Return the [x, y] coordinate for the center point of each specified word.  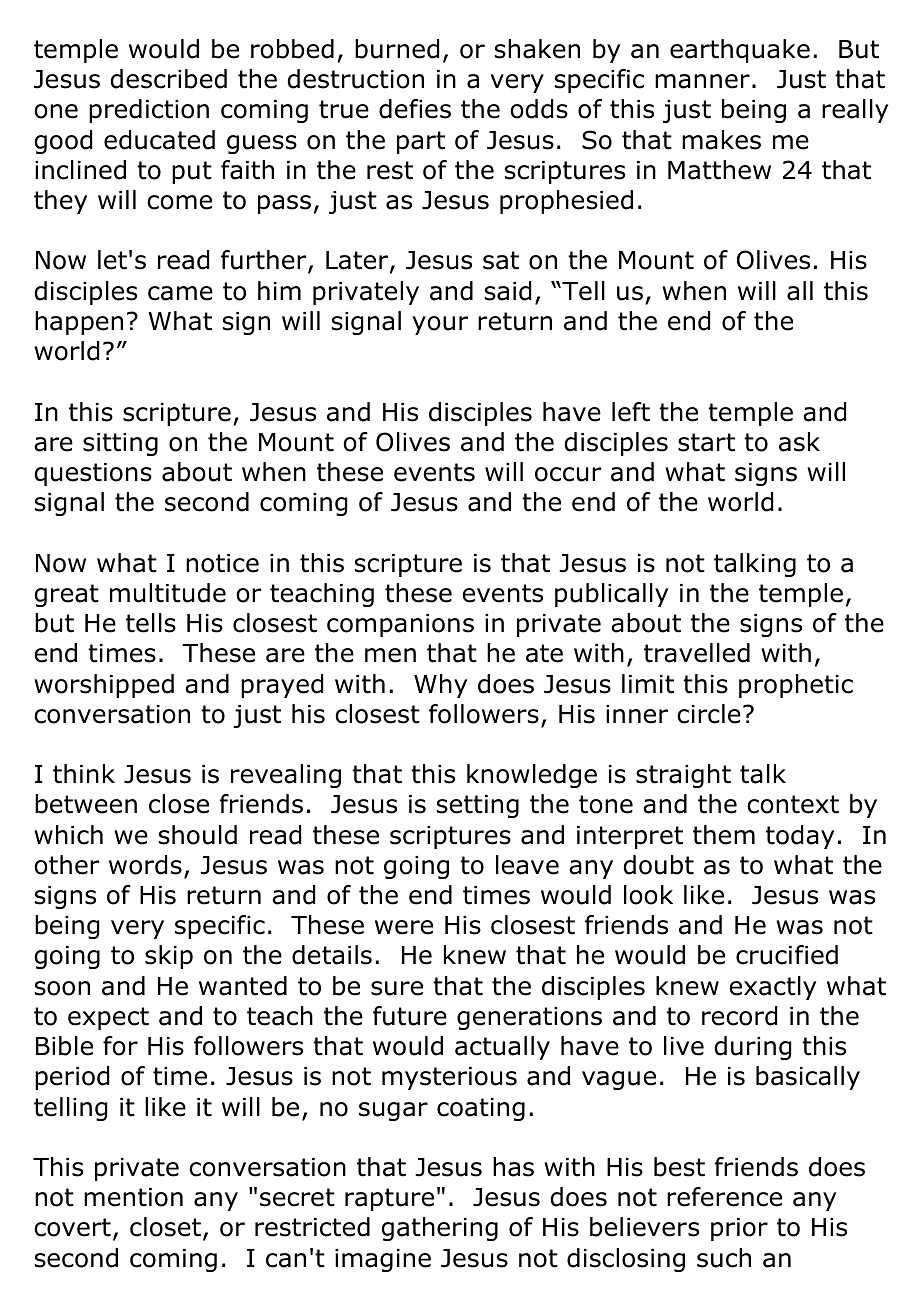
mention [133, 1197]
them [724, 835]
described [169, 79]
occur [568, 474]
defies [415, 109]
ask [799, 442]
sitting [120, 444]
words [145, 865]
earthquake [740, 51]
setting [478, 806]
